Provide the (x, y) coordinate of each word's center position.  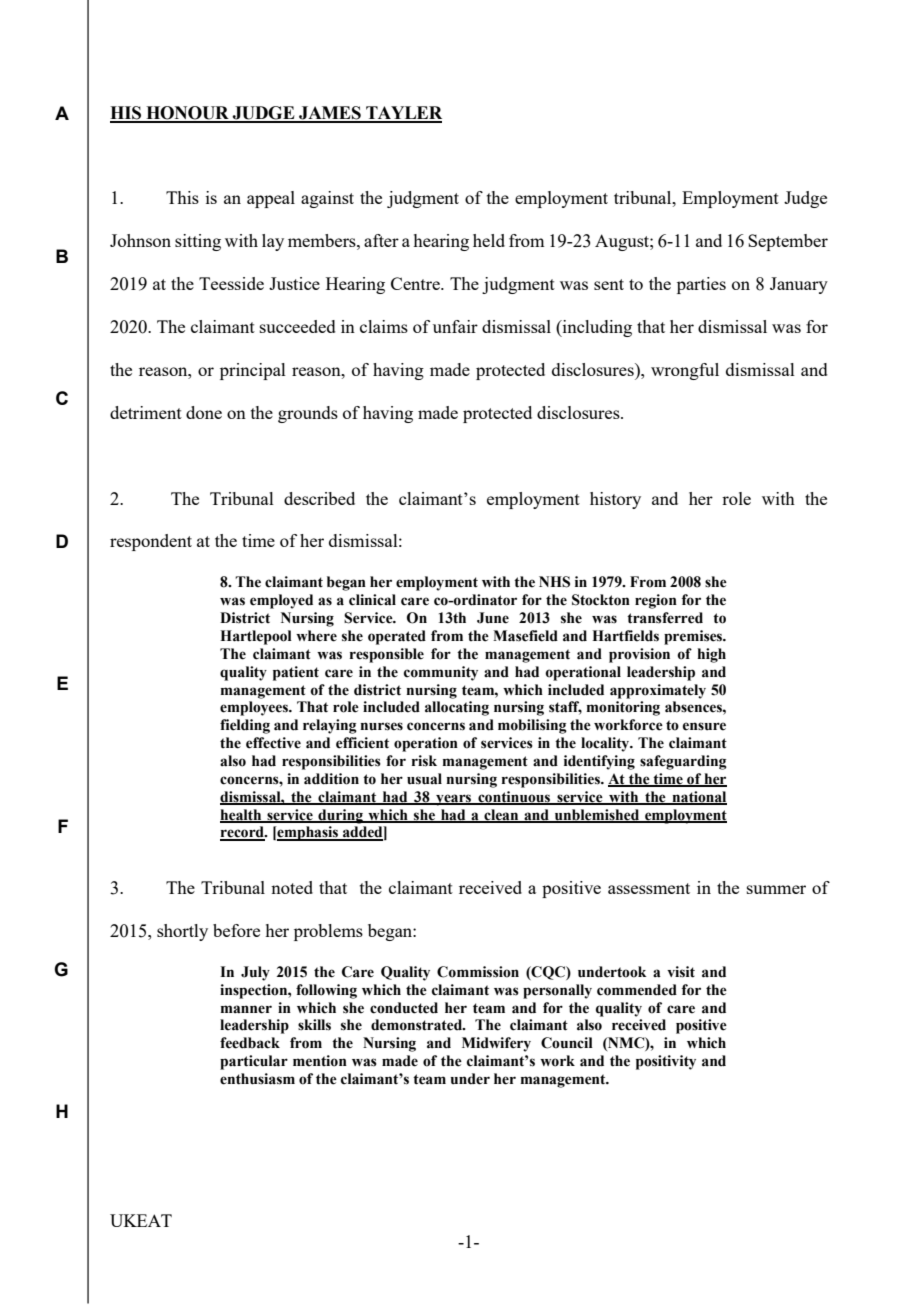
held (489, 240)
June (493, 618)
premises (694, 637)
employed (281, 601)
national (698, 797)
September (788, 242)
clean (501, 815)
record (243, 833)
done (204, 412)
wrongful (685, 371)
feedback (250, 1043)
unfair (455, 326)
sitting (198, 242)
